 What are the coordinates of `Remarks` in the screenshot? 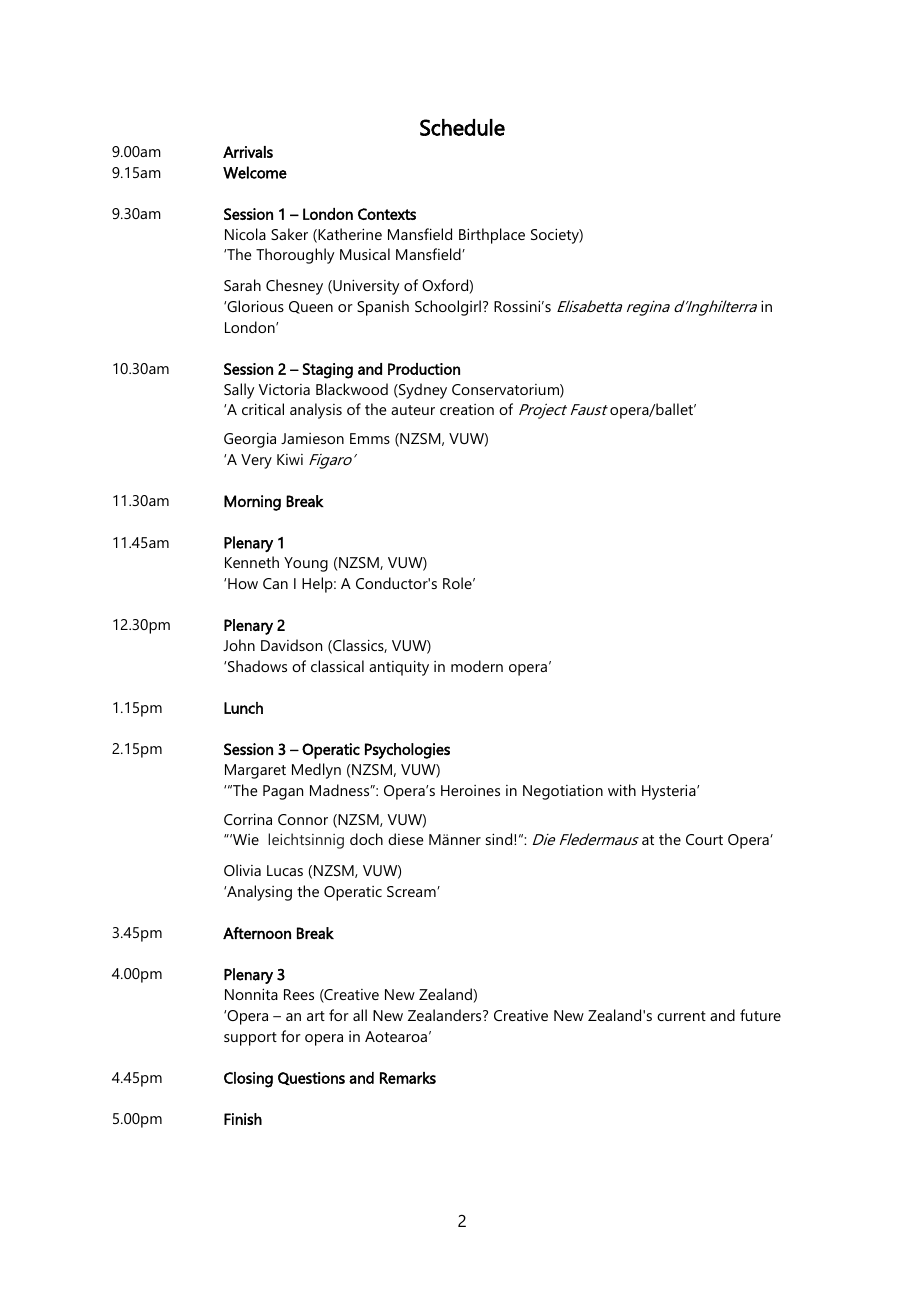 It's located at (408, 1078).
